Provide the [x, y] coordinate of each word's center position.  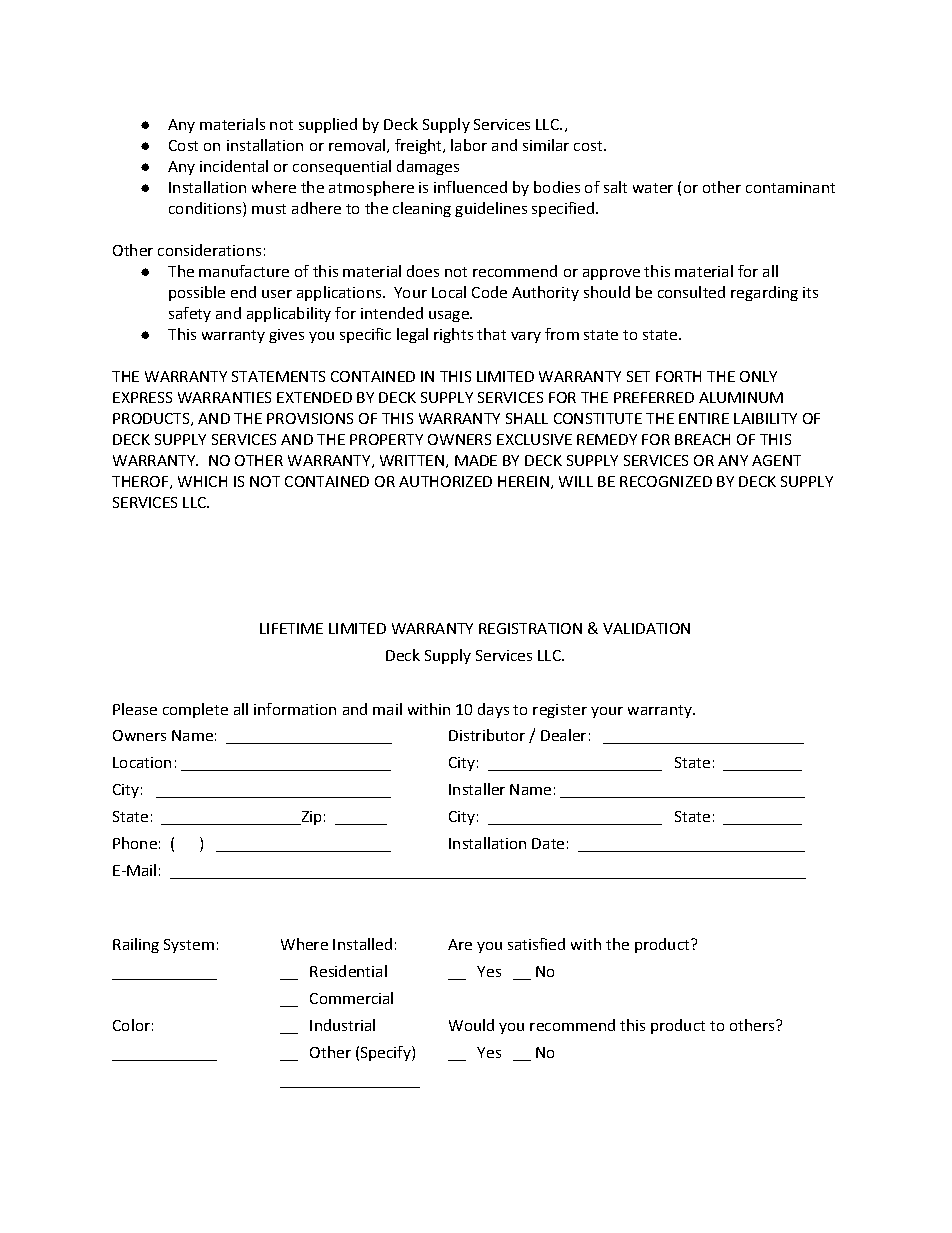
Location [142, 762]
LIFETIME [291, 628]
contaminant [790, 187]
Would [471, 1025]
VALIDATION [646, 628]
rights [453, 335]
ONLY [758, 376]
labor [469, 145]
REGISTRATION [530, 628]
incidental [234, 166]
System [189, 946]
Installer [477, 789]
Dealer [563, 735]
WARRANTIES [224, 397]
